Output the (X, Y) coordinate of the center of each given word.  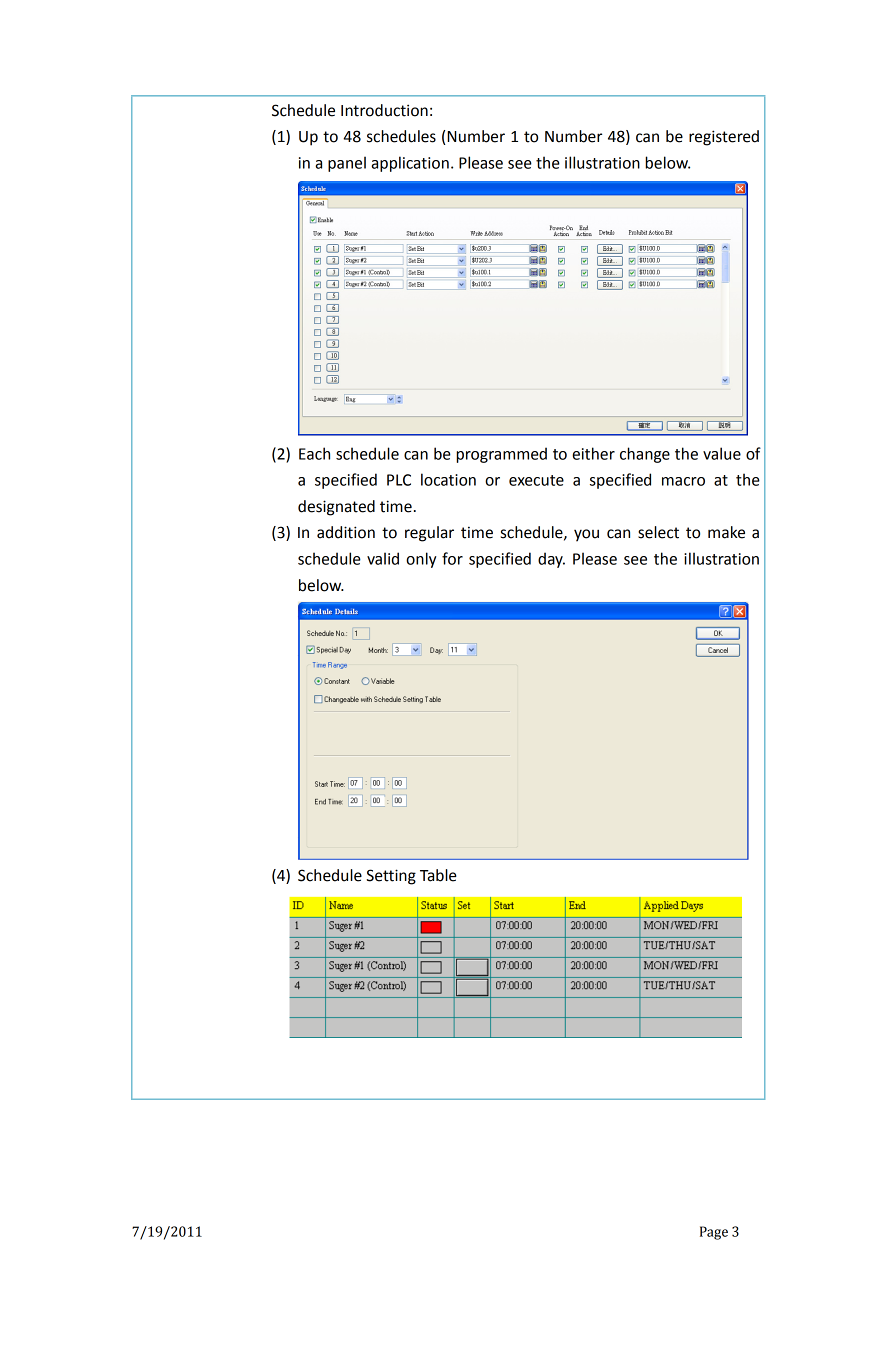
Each (314, 453)
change (645, 455)
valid (383, 558)
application (410, 164)
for (452, 558)
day (551, 560)
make (726, 532)
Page (714, 1233)
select (658, 532)
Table (438, 875)
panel (347, 164)
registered (724, 138)
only (421, 560)
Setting (391, 877)
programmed (501, 455)
